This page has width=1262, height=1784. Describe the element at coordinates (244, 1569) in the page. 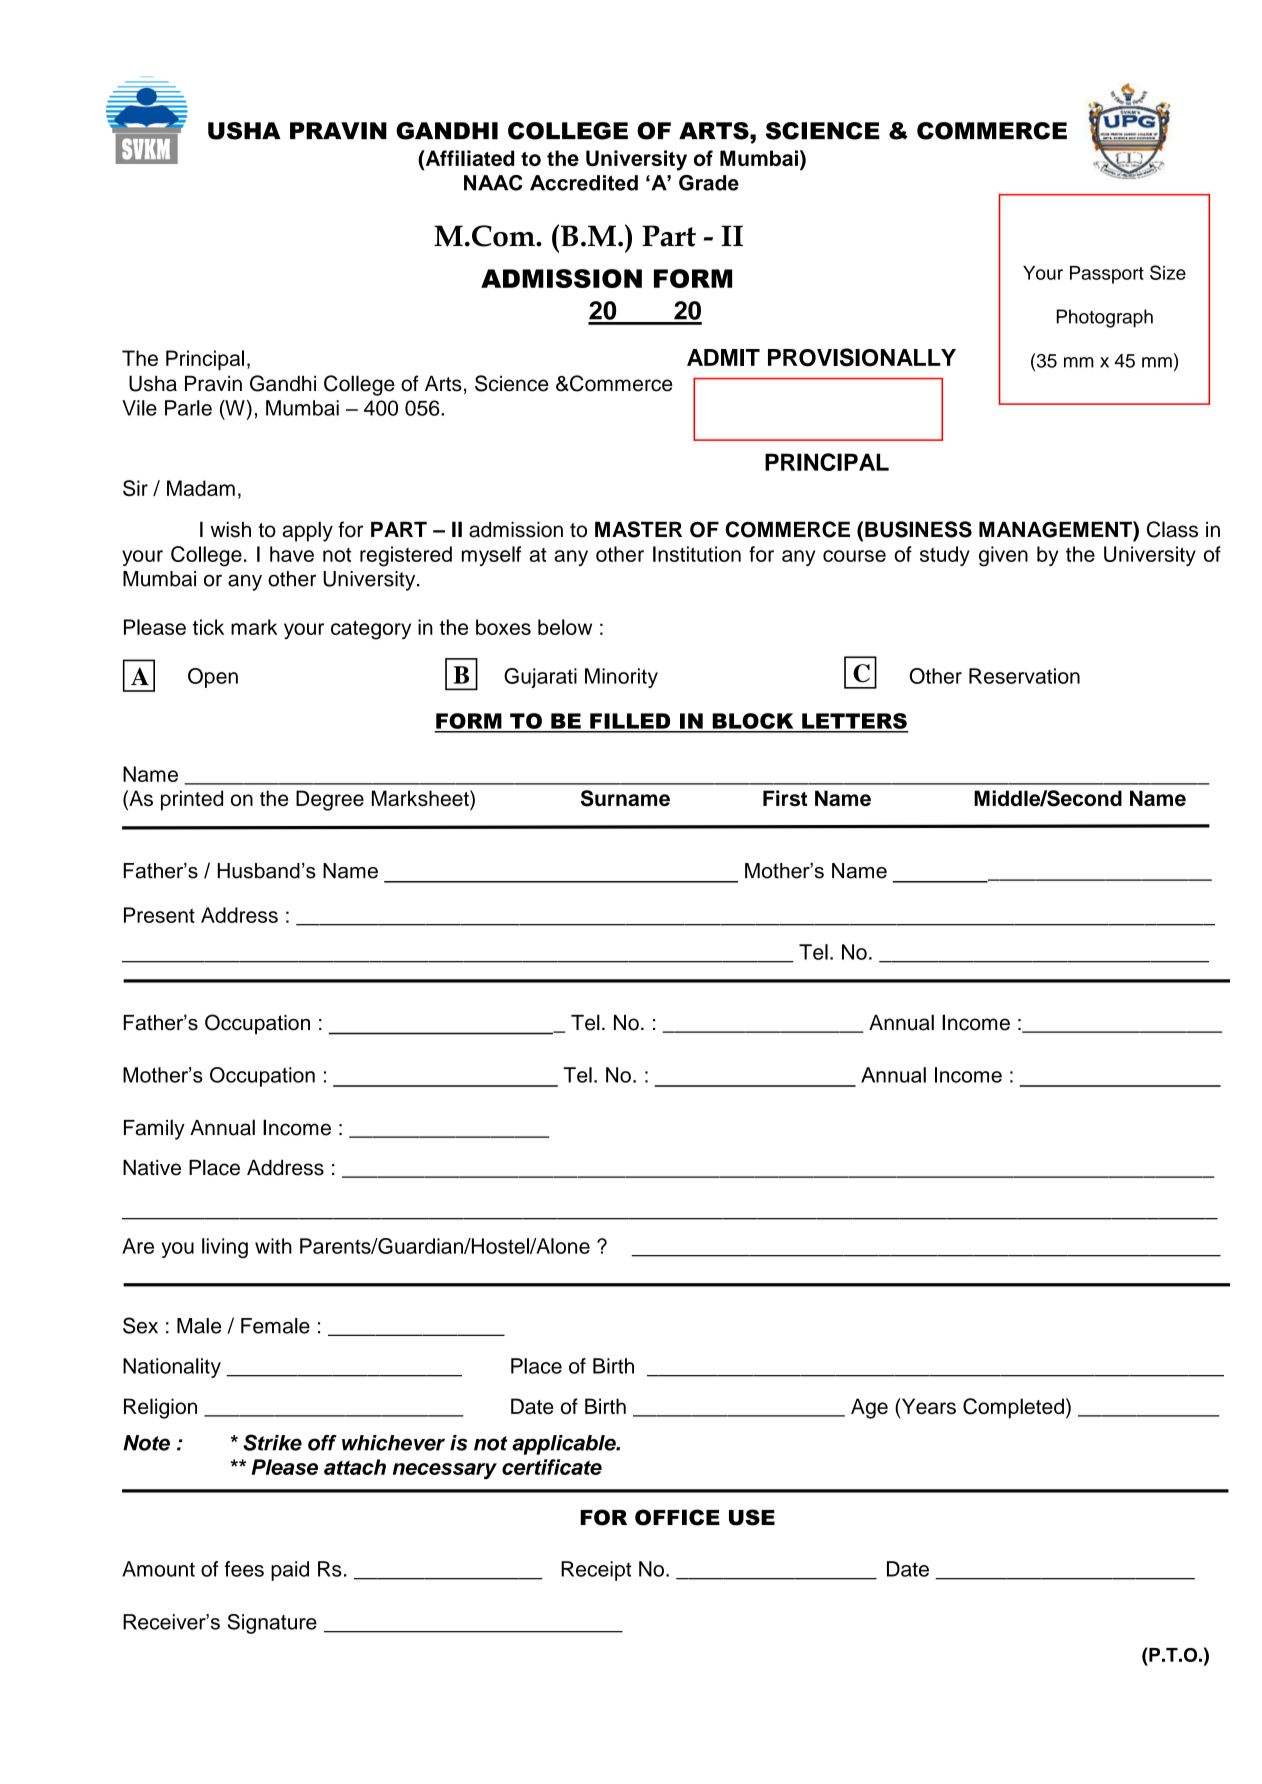

I see `fees` at that location.
